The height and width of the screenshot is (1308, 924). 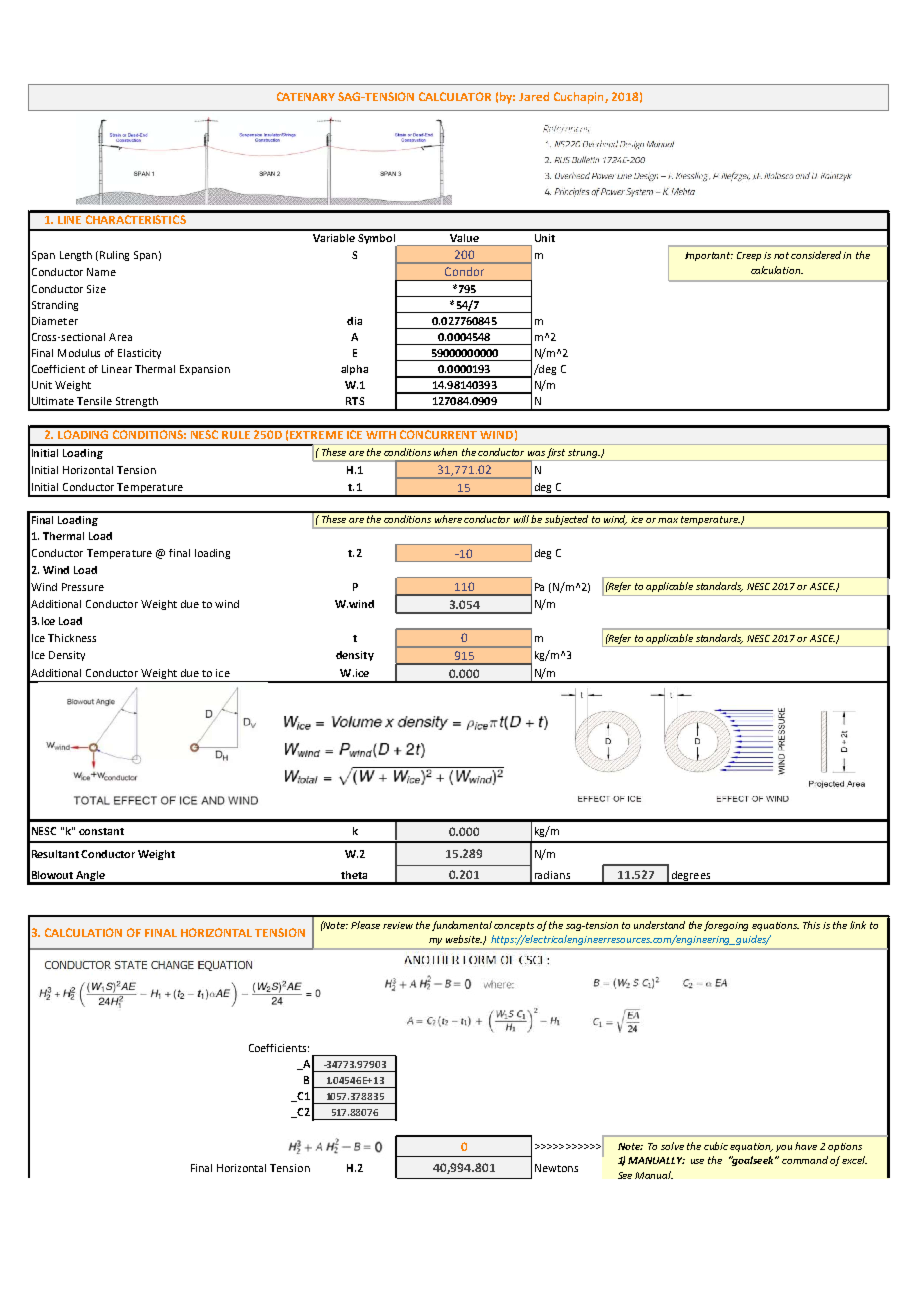 I want to click on Ruling, so click(x=114, y=256).
